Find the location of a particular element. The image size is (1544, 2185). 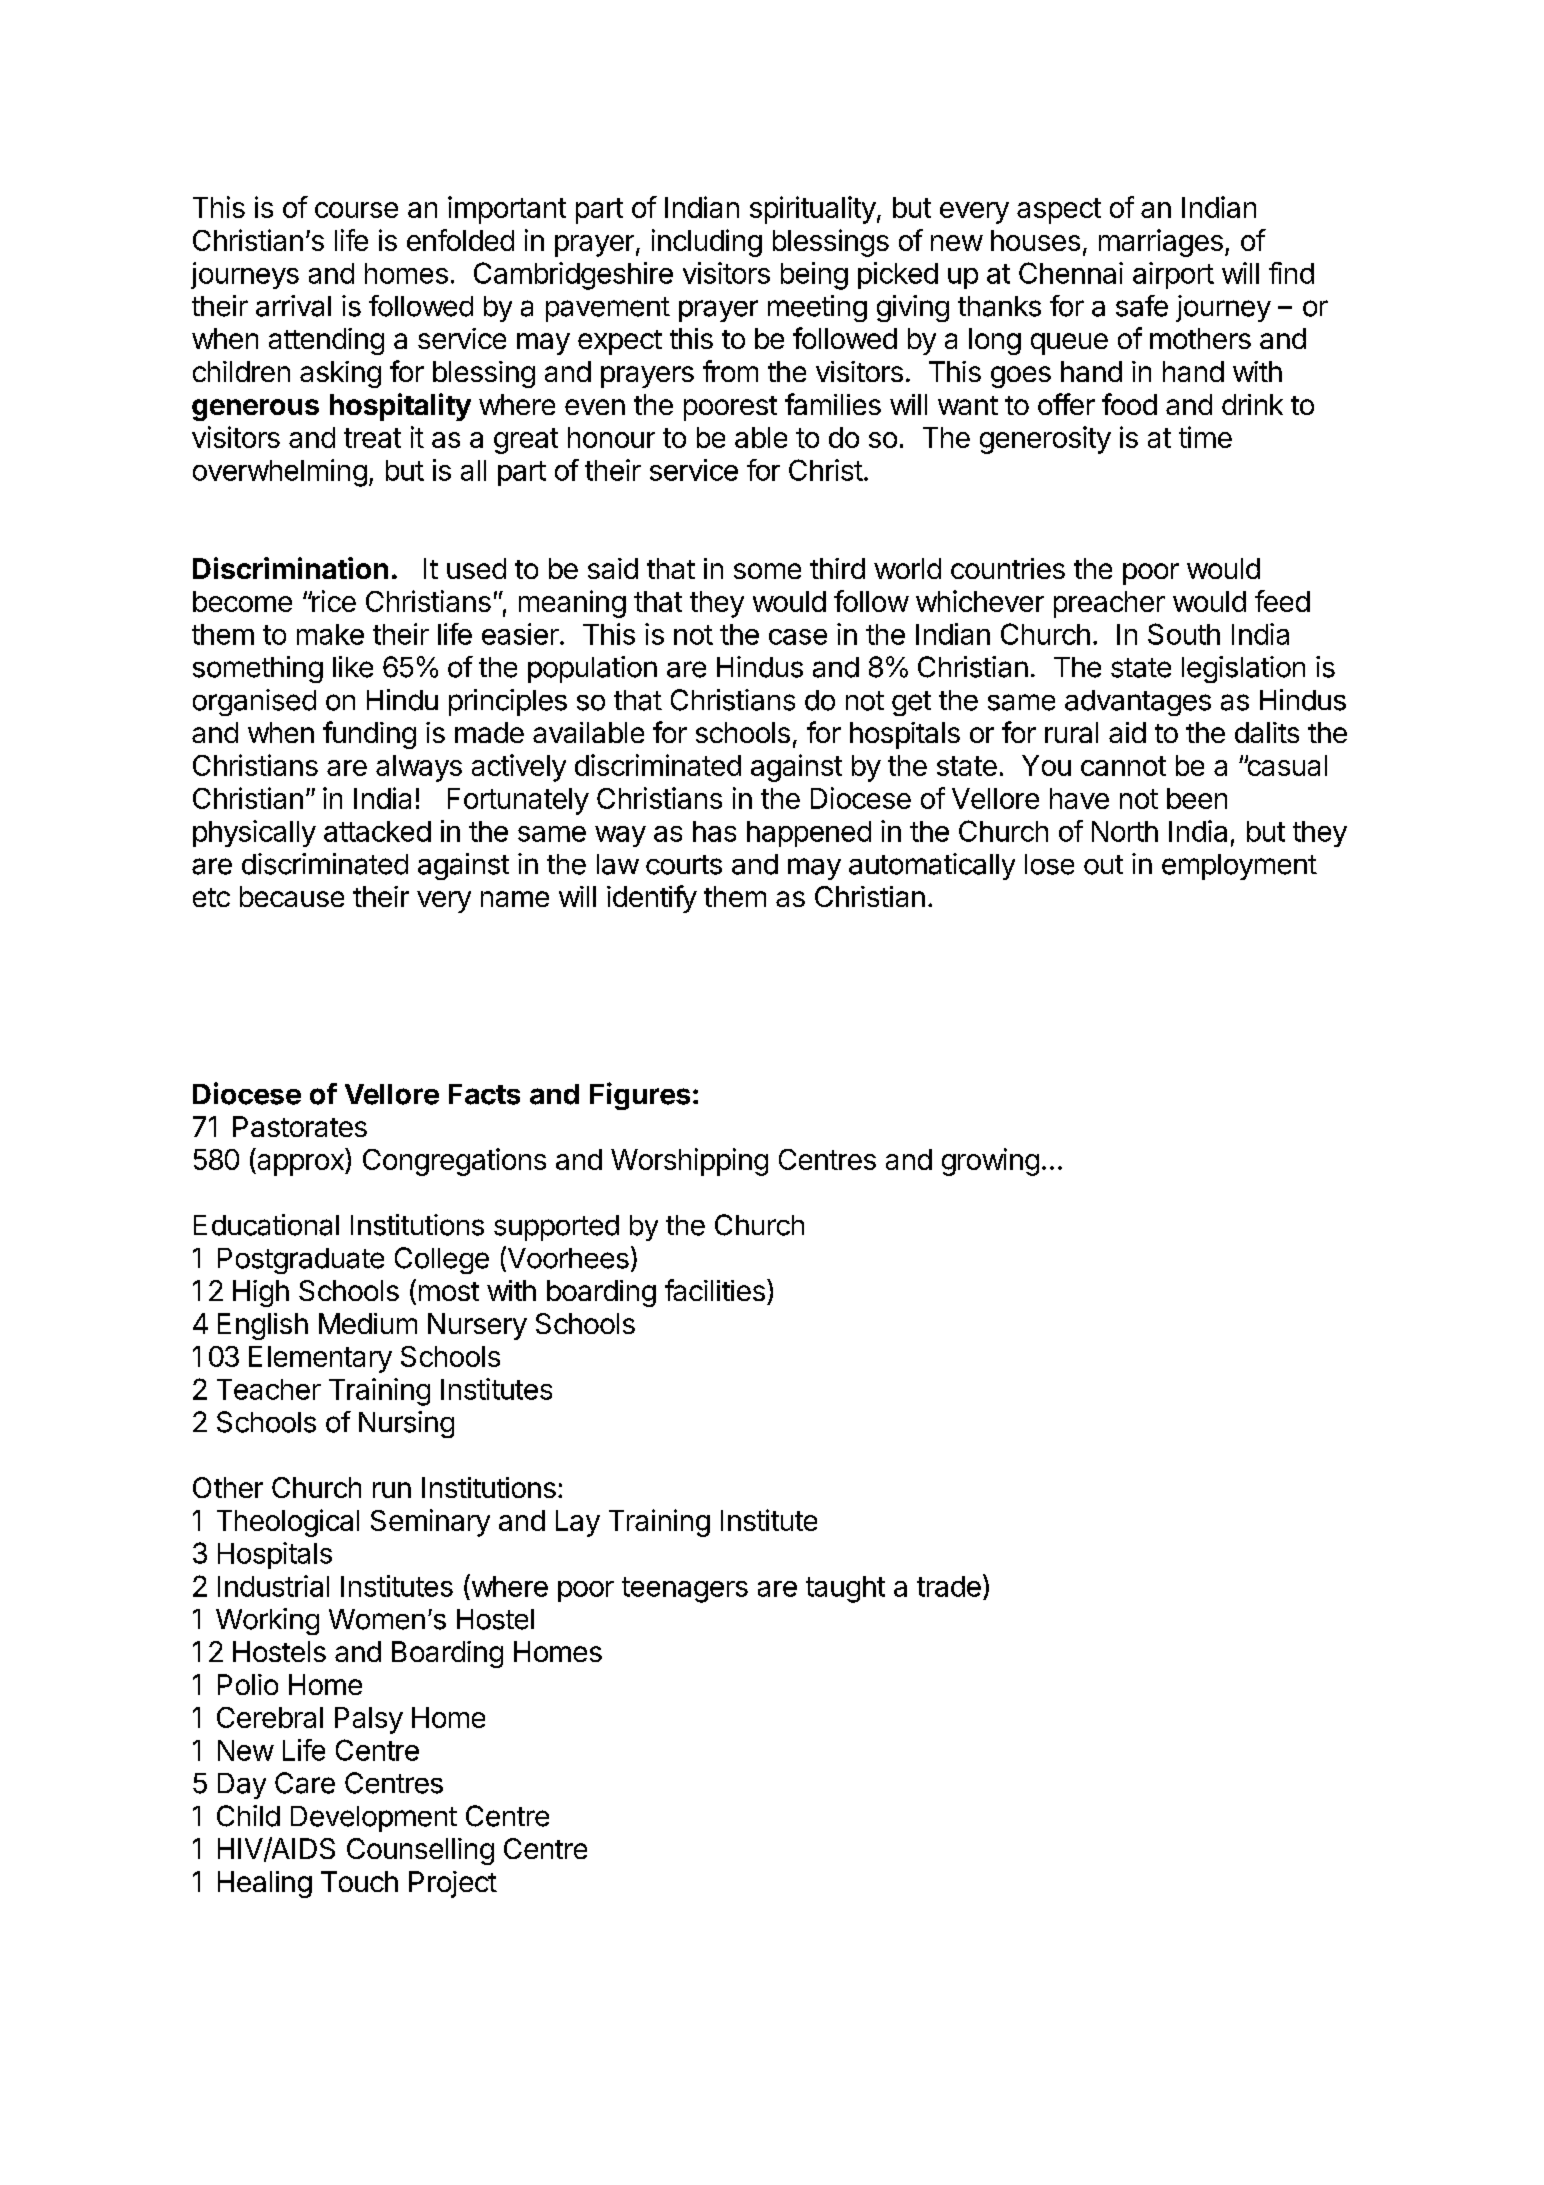

attacked is located at coordinates (377, 831).
